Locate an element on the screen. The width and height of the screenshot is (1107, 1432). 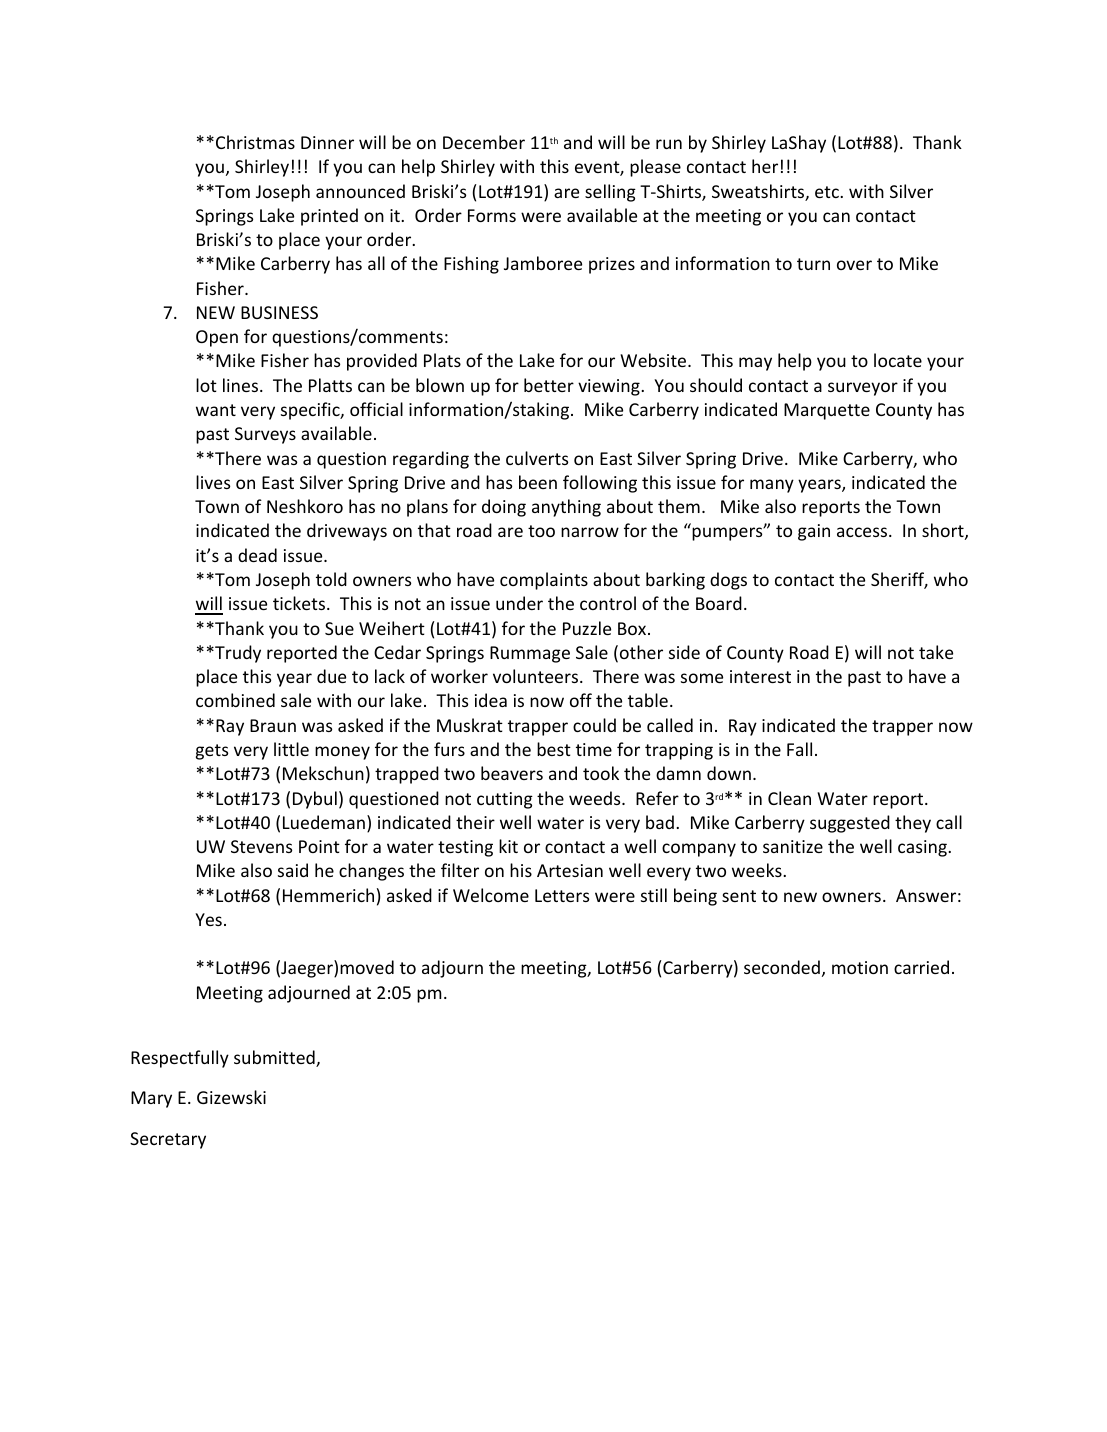
take is located at coordinates (936, 652).
